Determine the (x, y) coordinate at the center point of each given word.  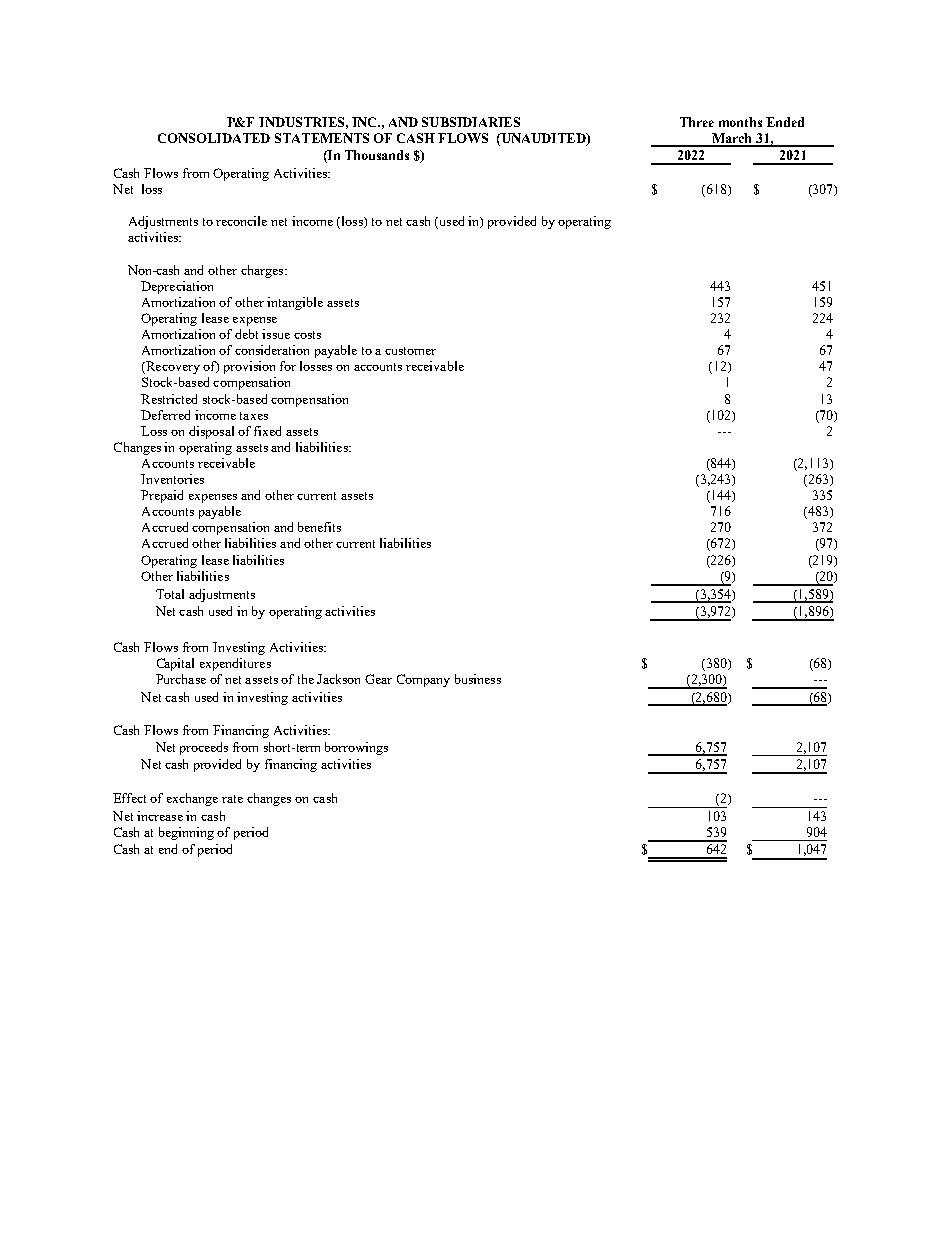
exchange (192, 799)
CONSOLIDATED (214, 138)
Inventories (172, 479)
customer (410, 351)
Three (697, 122)
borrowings (356, 748)
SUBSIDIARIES (471, 122)
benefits (319, 527)
